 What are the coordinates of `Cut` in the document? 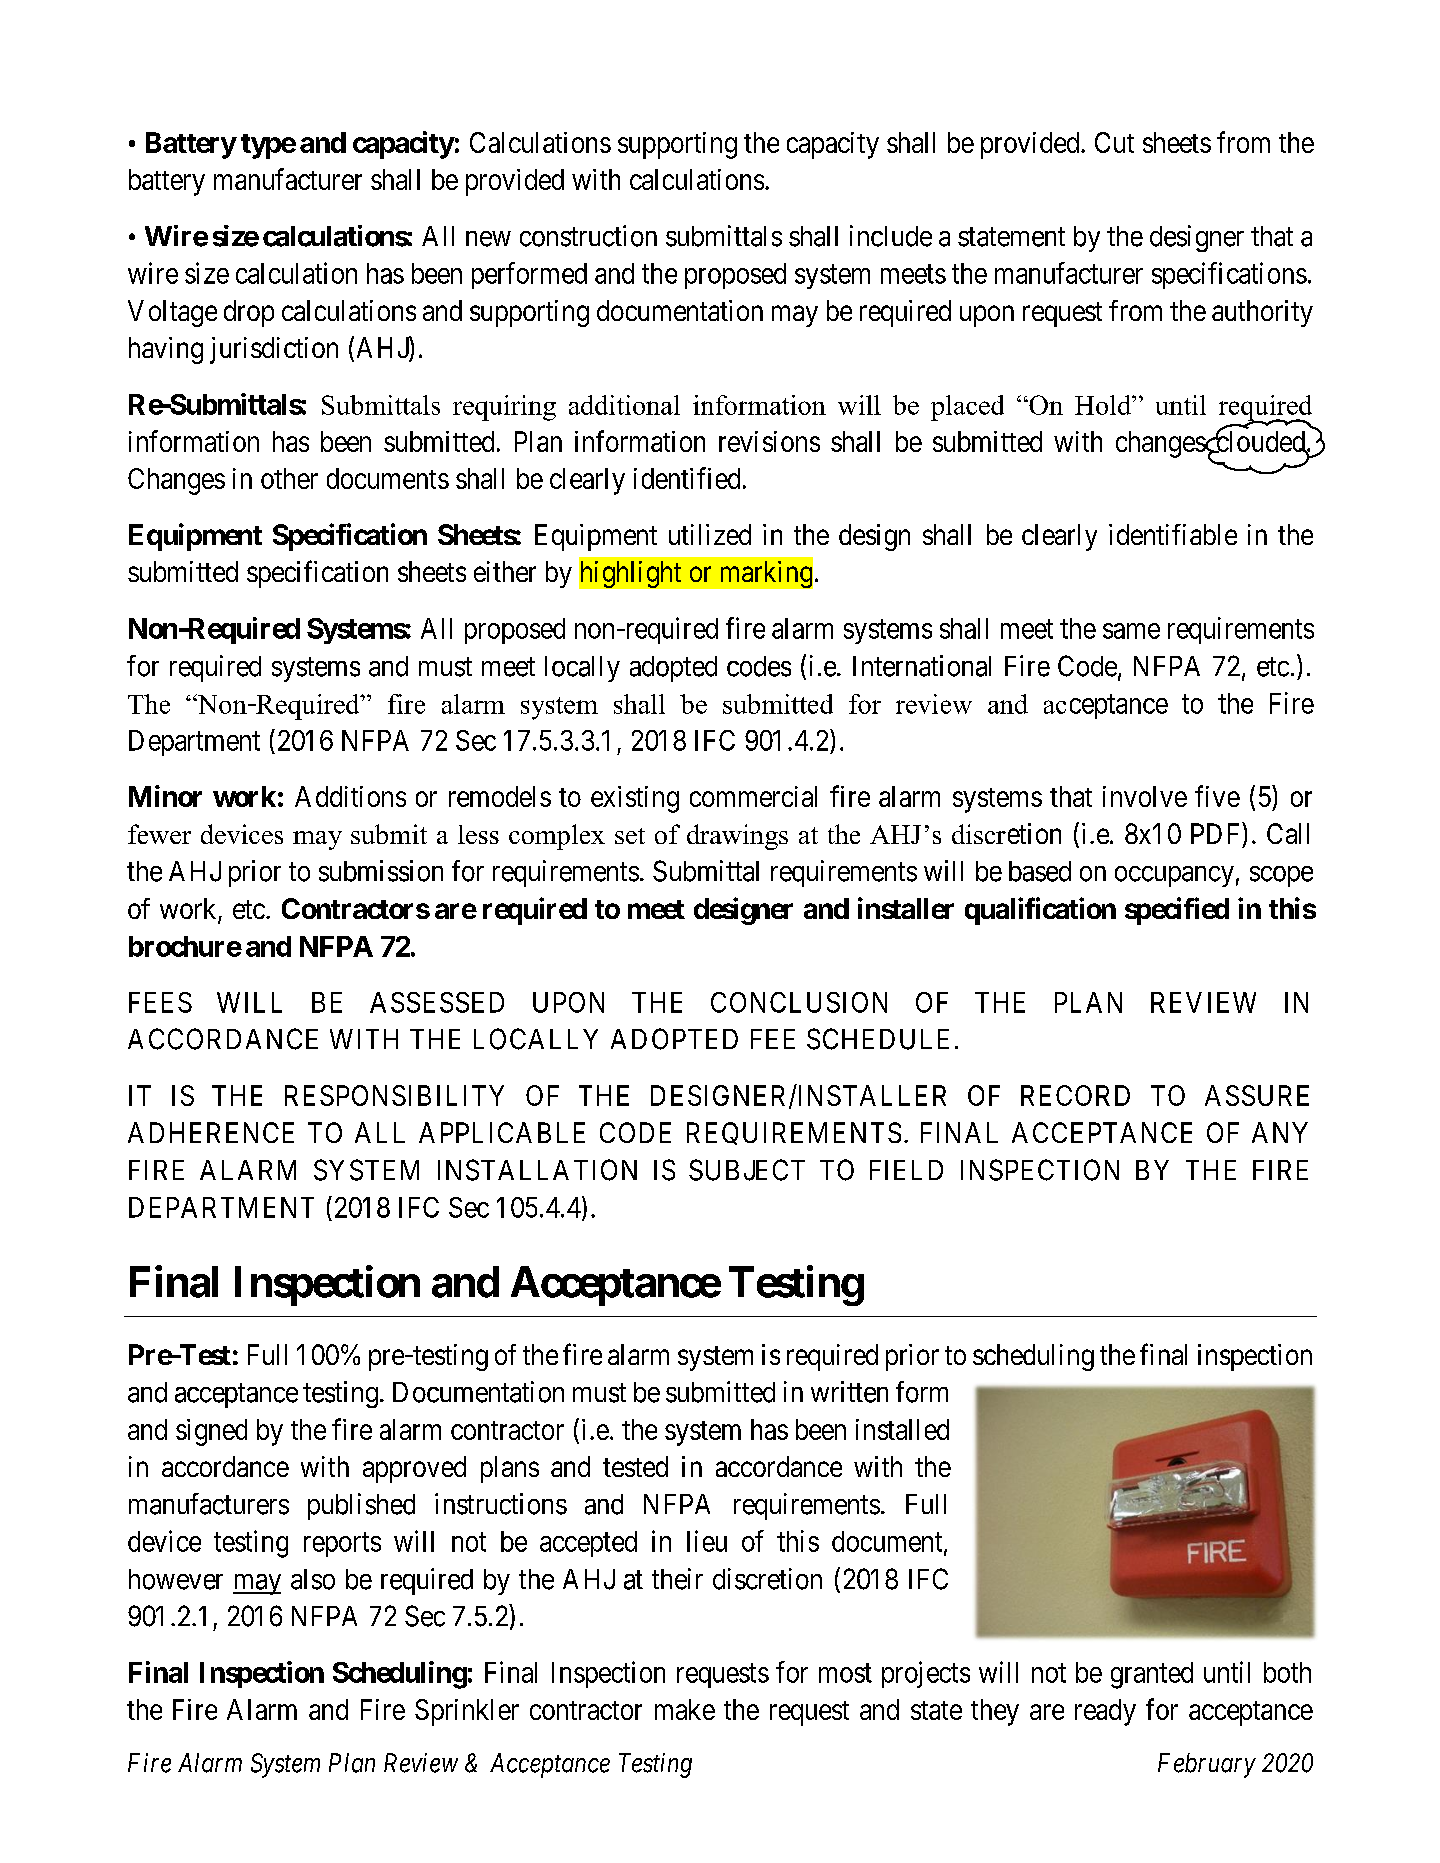 It's located at (1114, 142).
